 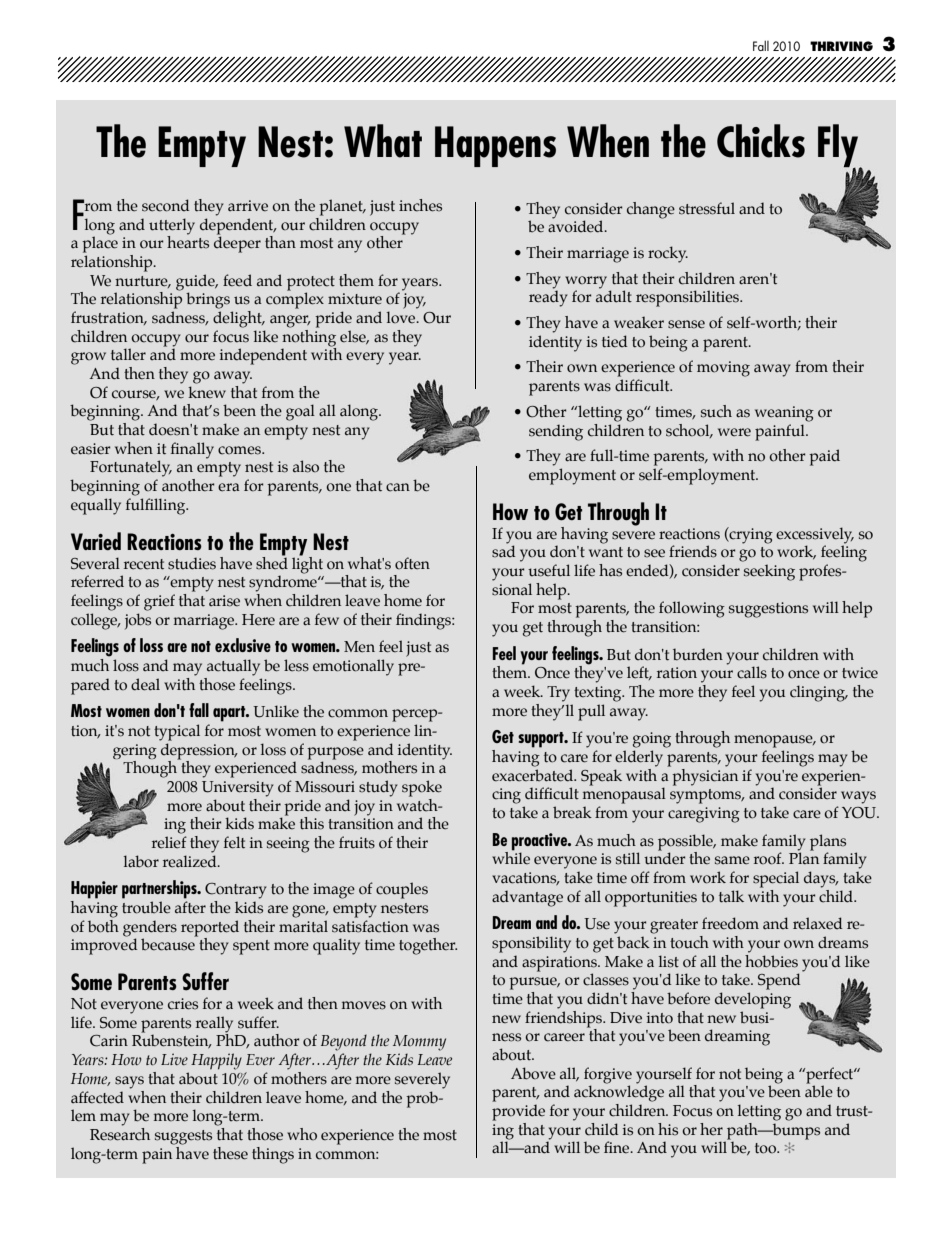 I want to click on too, so click(x=766, y=1148).
